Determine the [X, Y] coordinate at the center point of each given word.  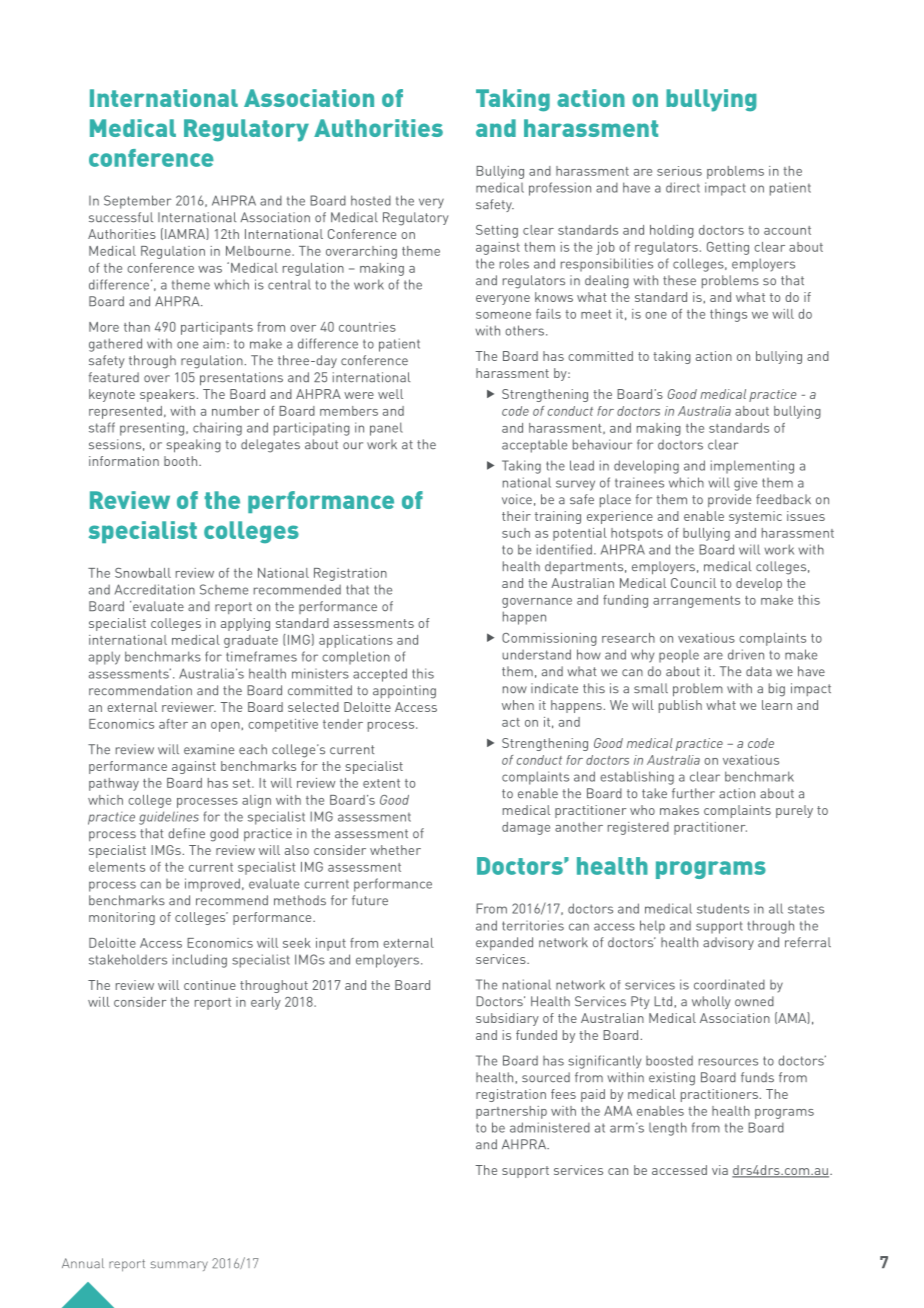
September [137, 202]
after [173, 724]
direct [683, 187]
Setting [497, 231]
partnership [511, 1112]
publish [680, 706]
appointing [404, 692]
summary [179, 1266]
